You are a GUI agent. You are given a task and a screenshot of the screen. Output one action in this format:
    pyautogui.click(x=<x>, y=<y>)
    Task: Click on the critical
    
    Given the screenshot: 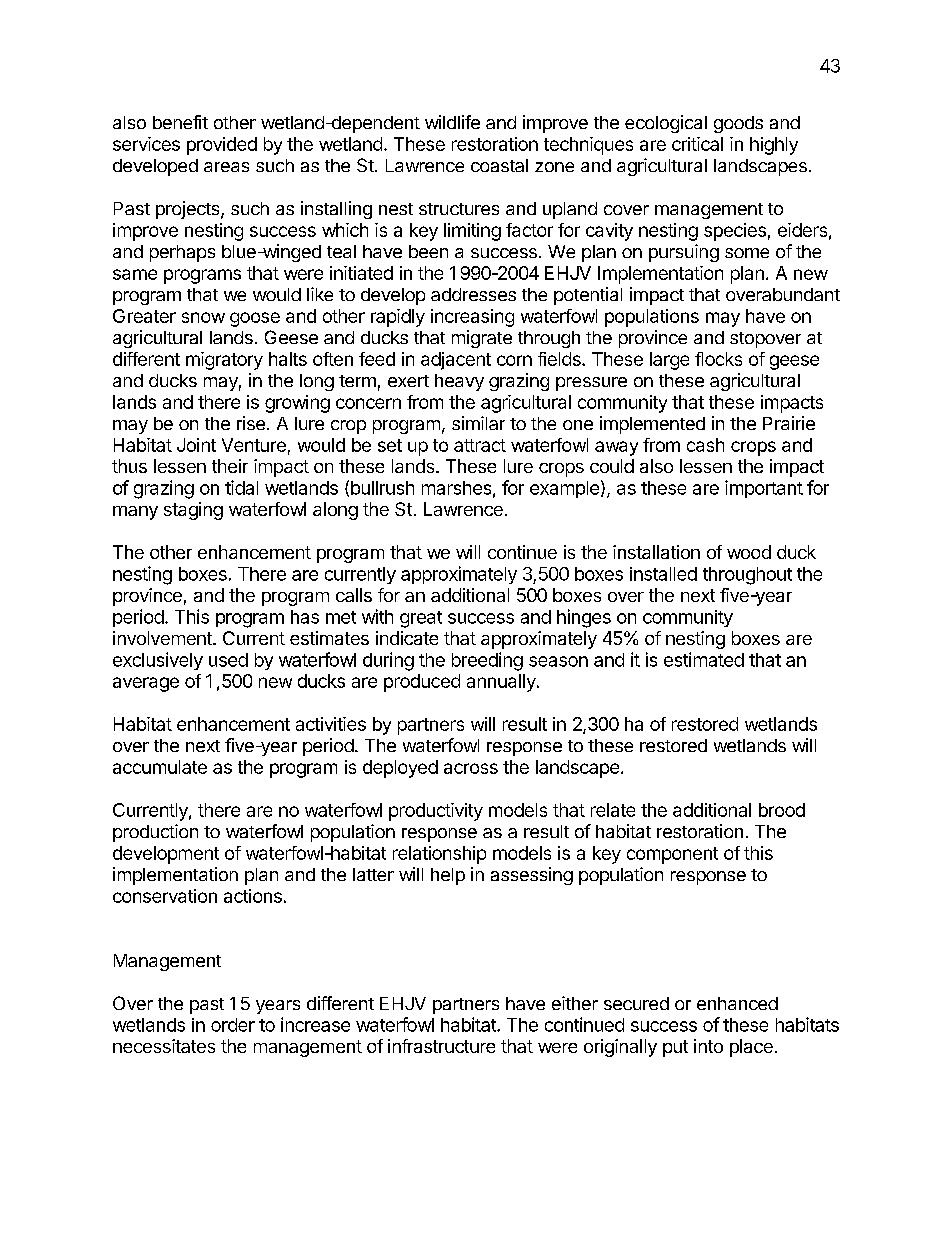 What is the action you would take?
    pyautogui.click(x=697, y=144)
